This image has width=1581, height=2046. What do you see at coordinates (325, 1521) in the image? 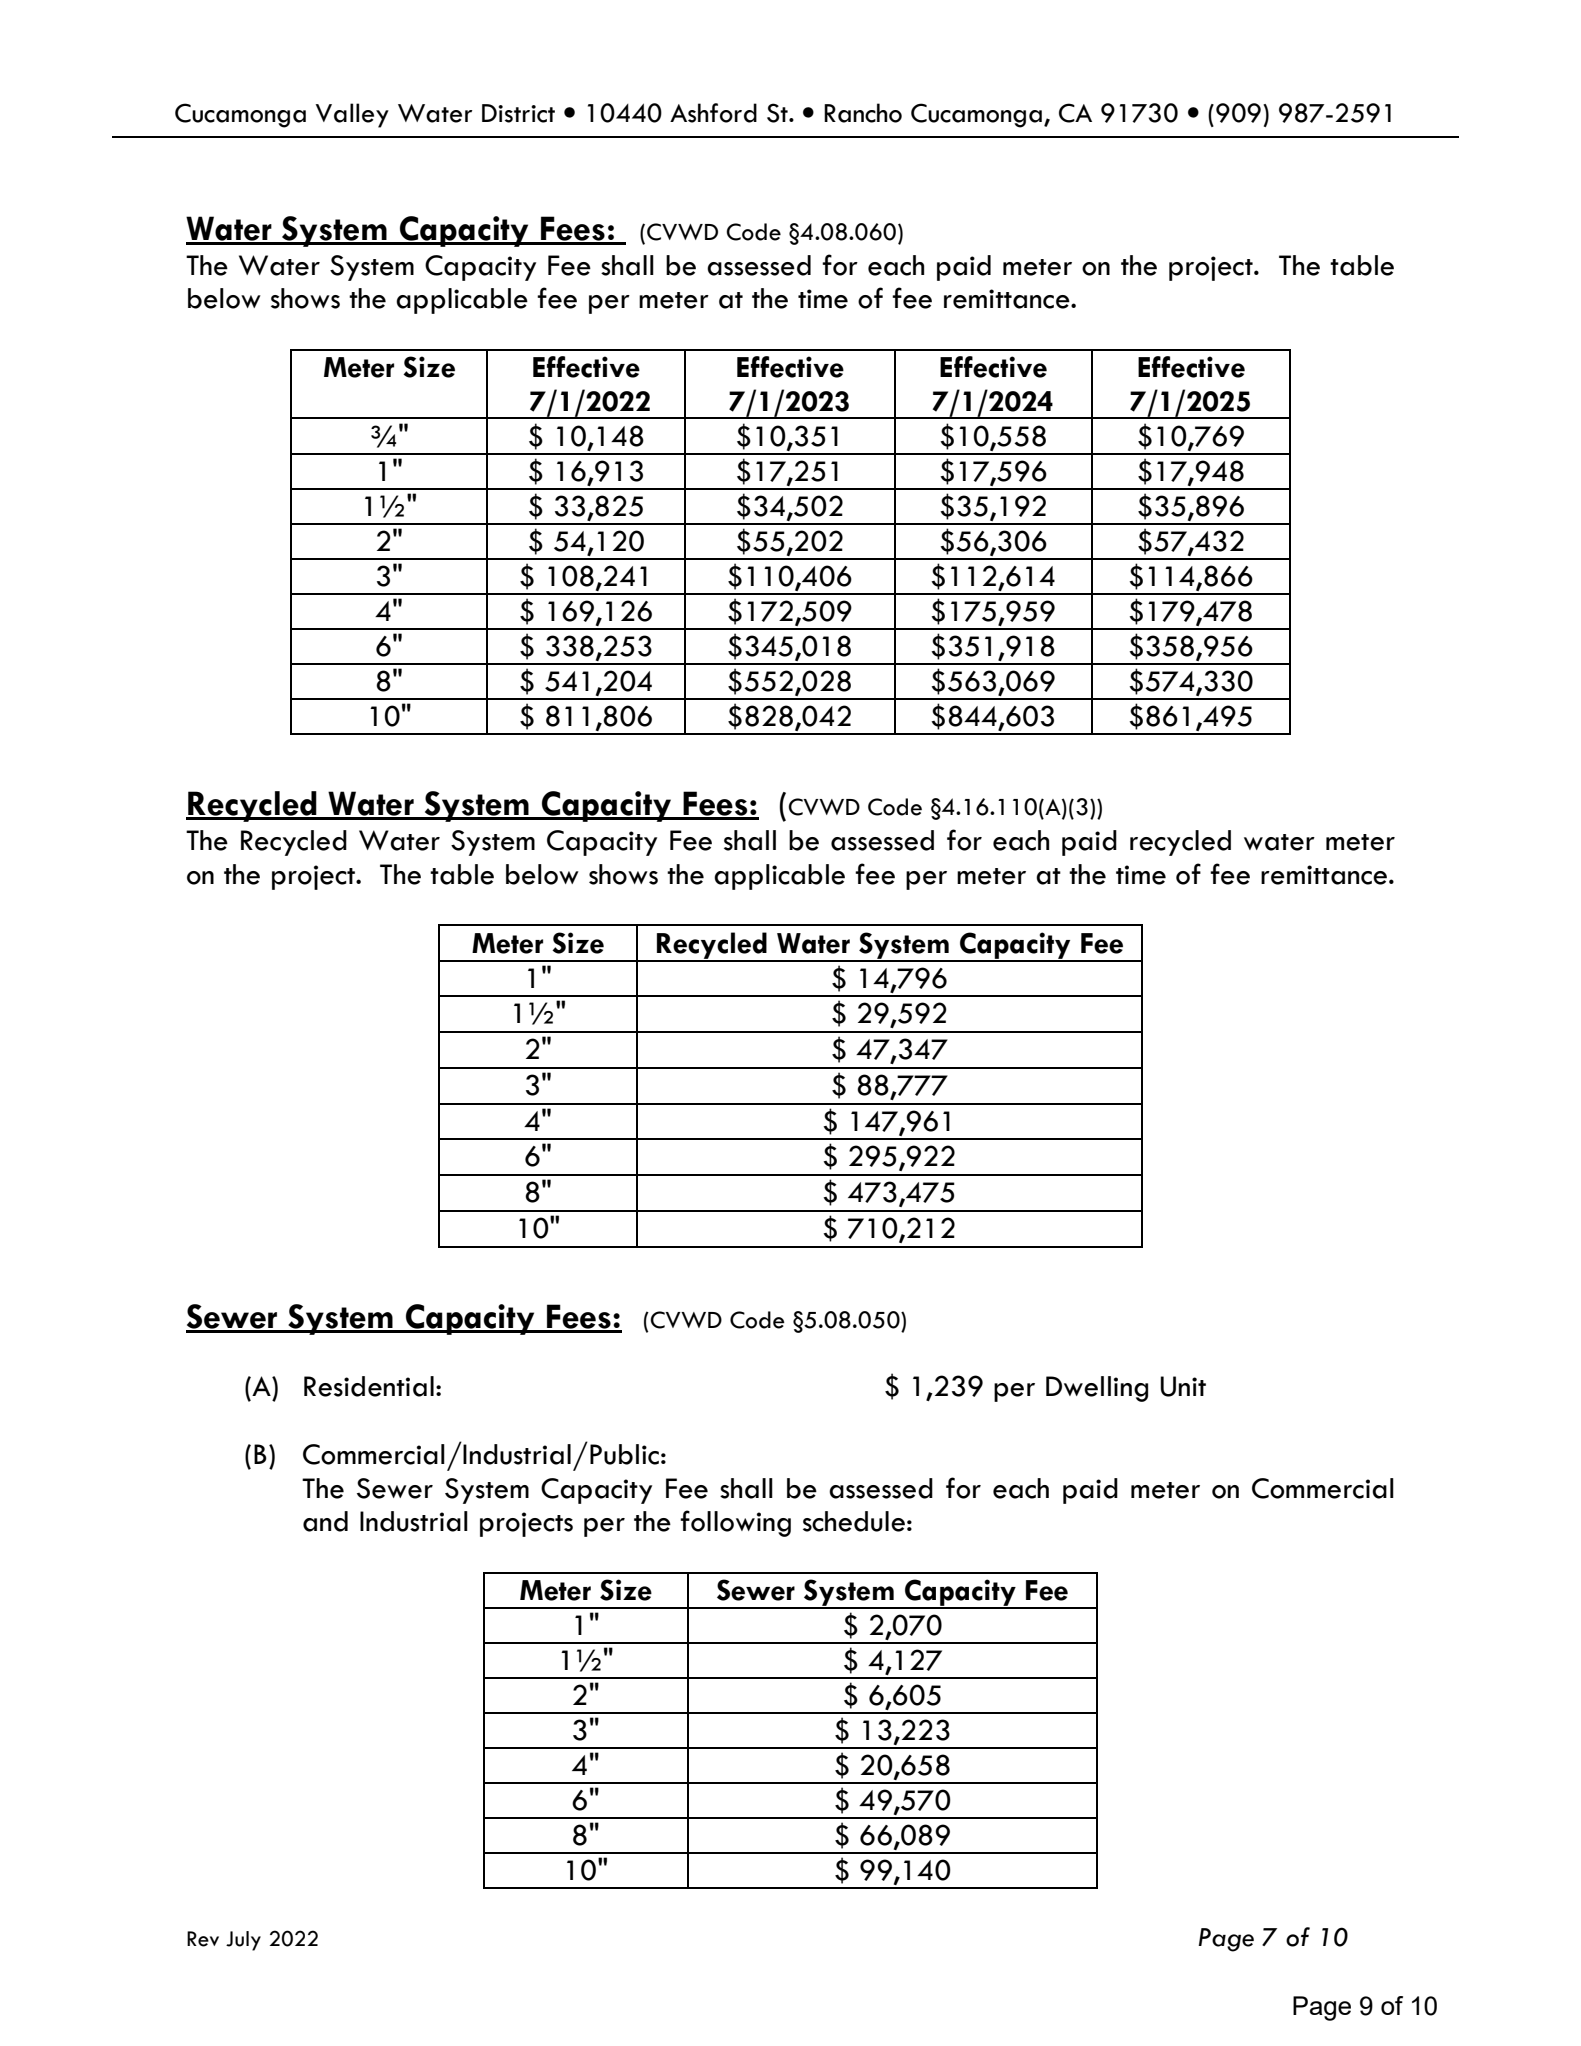
I see `and` at bounding box center [325, 1521].
